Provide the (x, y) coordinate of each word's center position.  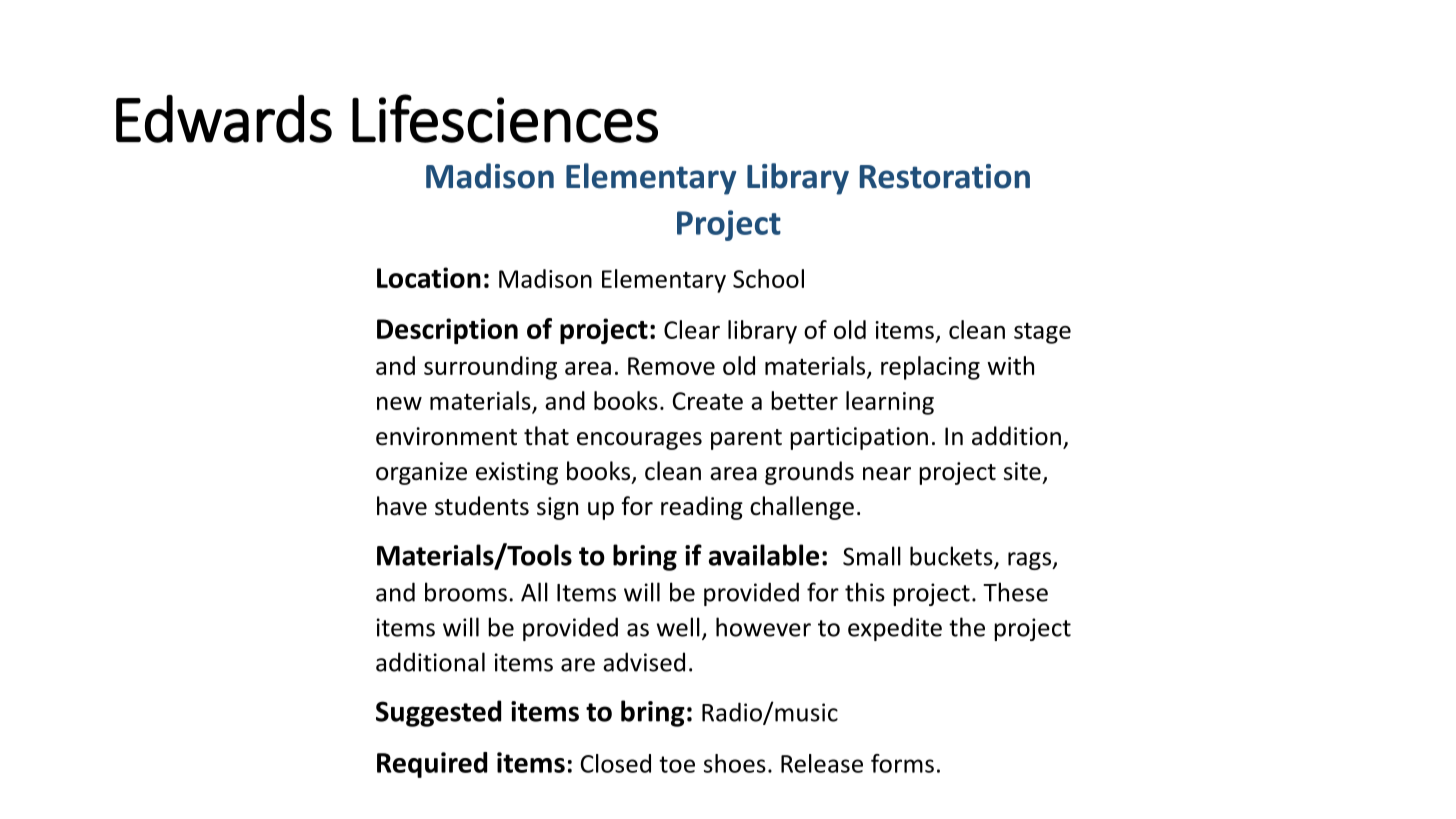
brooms (466, 592)
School (768, 278)
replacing (930, 368)
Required (432, 765)
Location (429, 277)
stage (1042, 333)
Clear (692, 329)
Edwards (224, 119)
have (402, 506)
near (887, 474)
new (399, 403)
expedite (895, 629)
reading (702, 508)
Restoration (945, 176)
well (678, 627)
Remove (671, 366)
